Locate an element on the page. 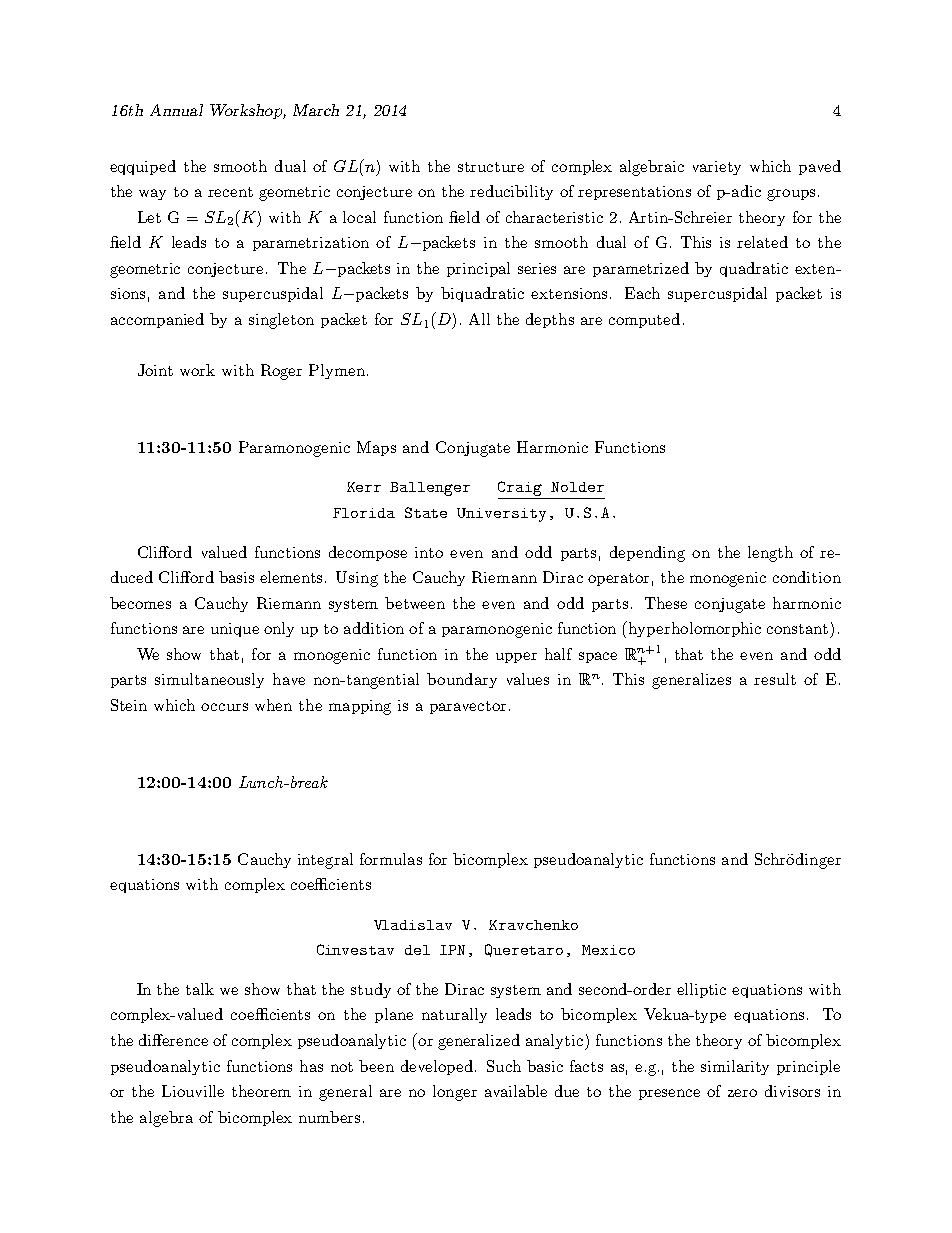 The width and height of the image is (952, 1233). University is located at coordinates (501, 515).
